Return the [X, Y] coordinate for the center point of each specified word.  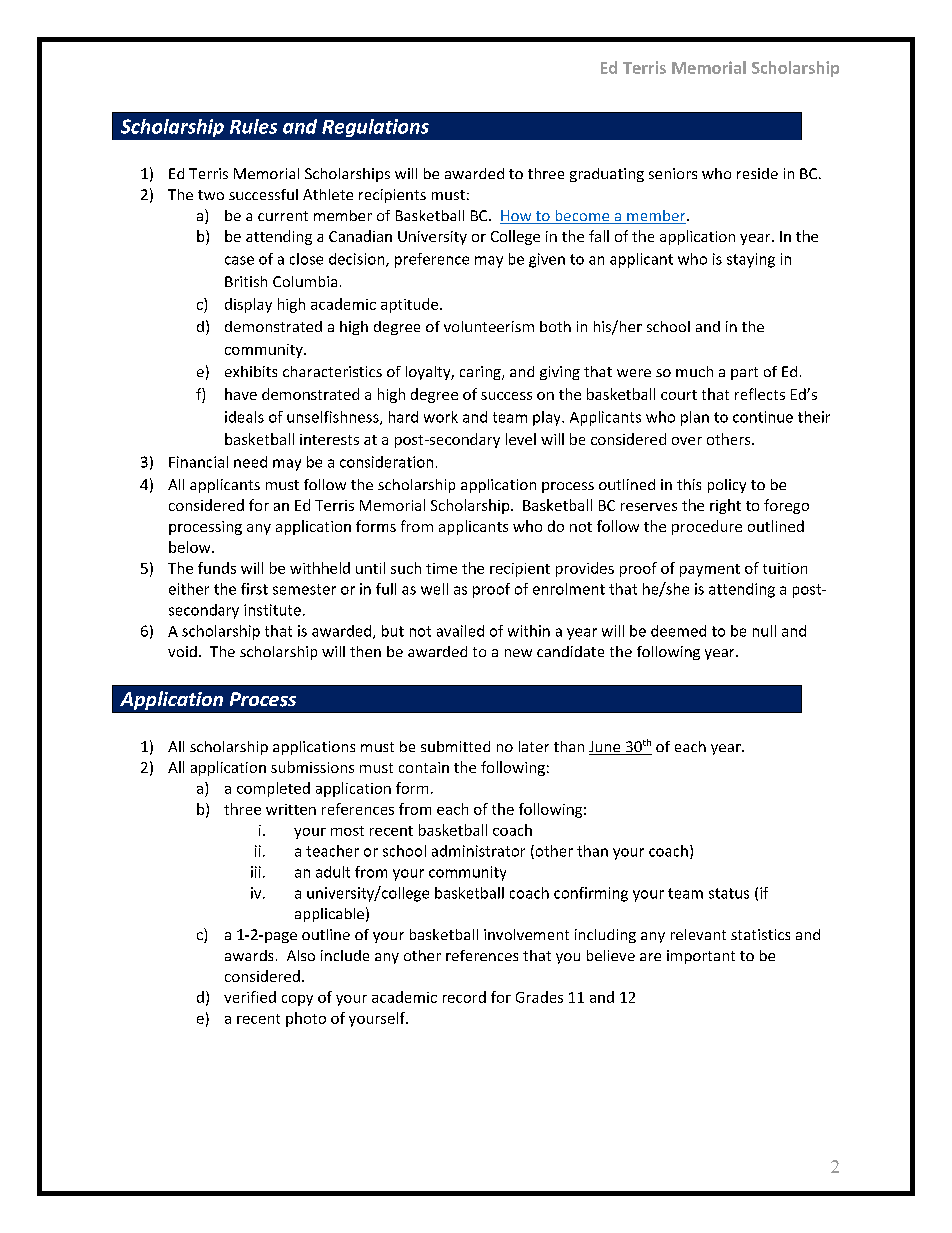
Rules [253, 126]
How [517, 217]
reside [757, 173]
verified [250, 997]
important [701, 957]
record [464, 997]
